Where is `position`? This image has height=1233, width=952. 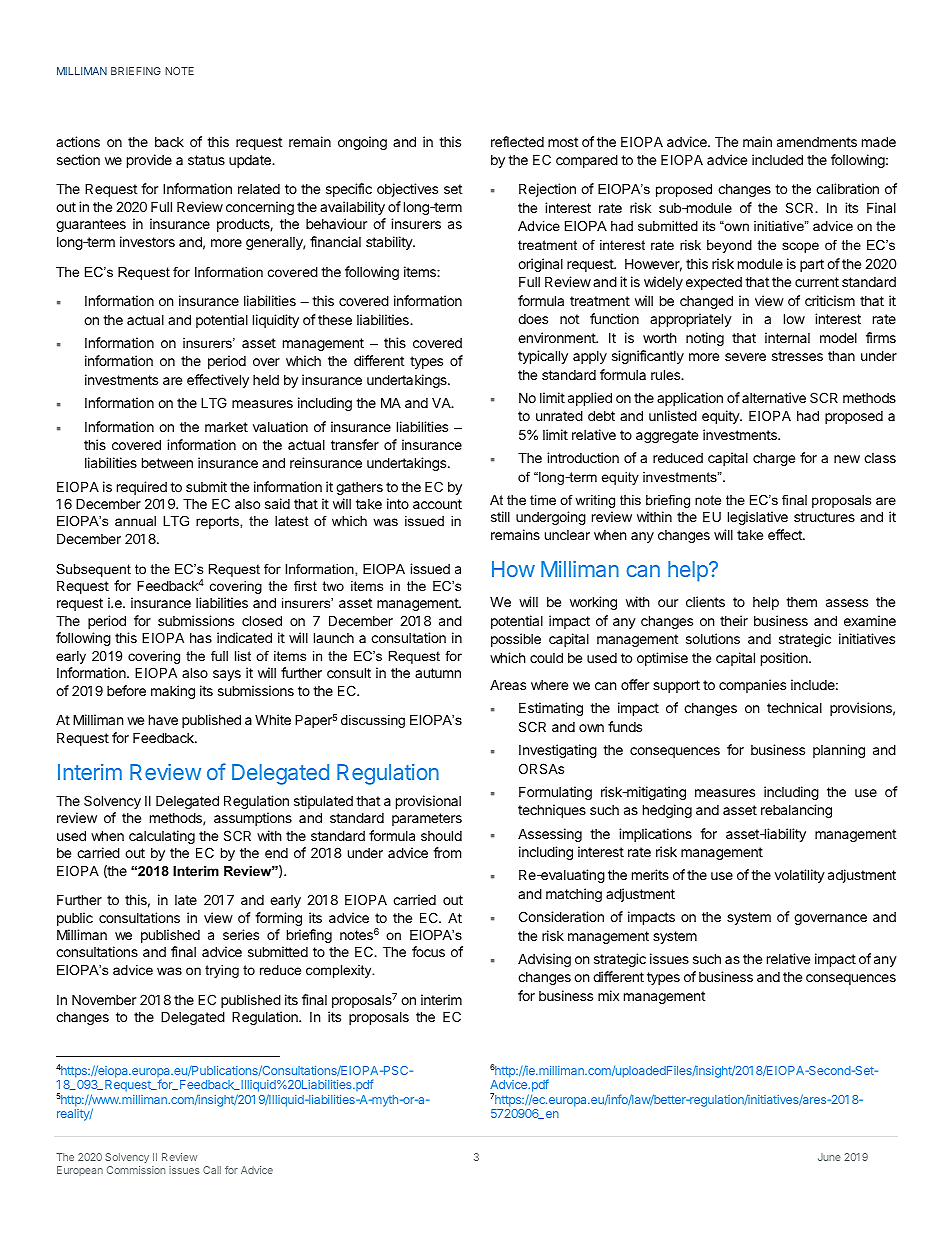 position is located at coordinates (785, 659).
